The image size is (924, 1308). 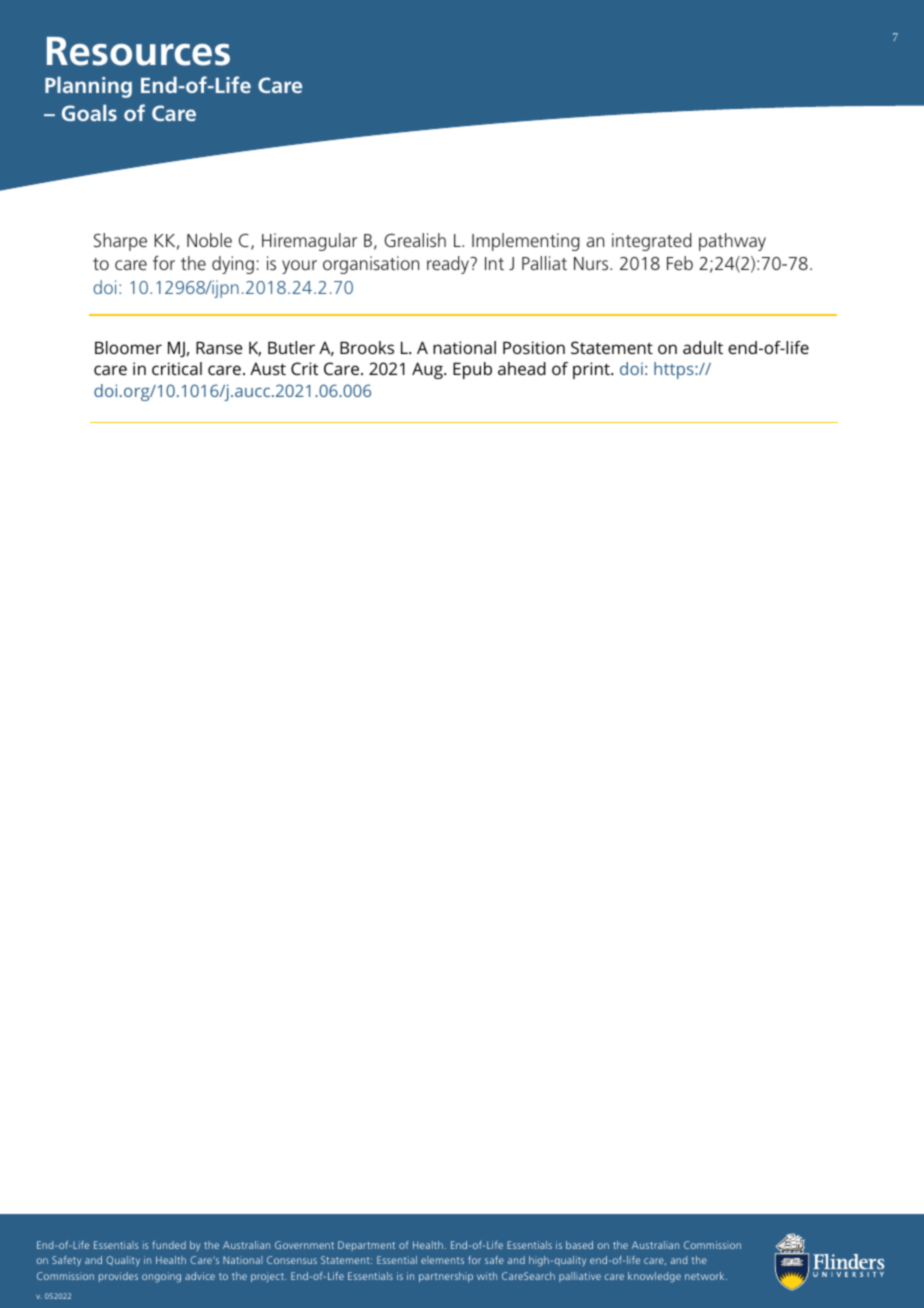 I want to click on print, so click(x=592, y=370).
